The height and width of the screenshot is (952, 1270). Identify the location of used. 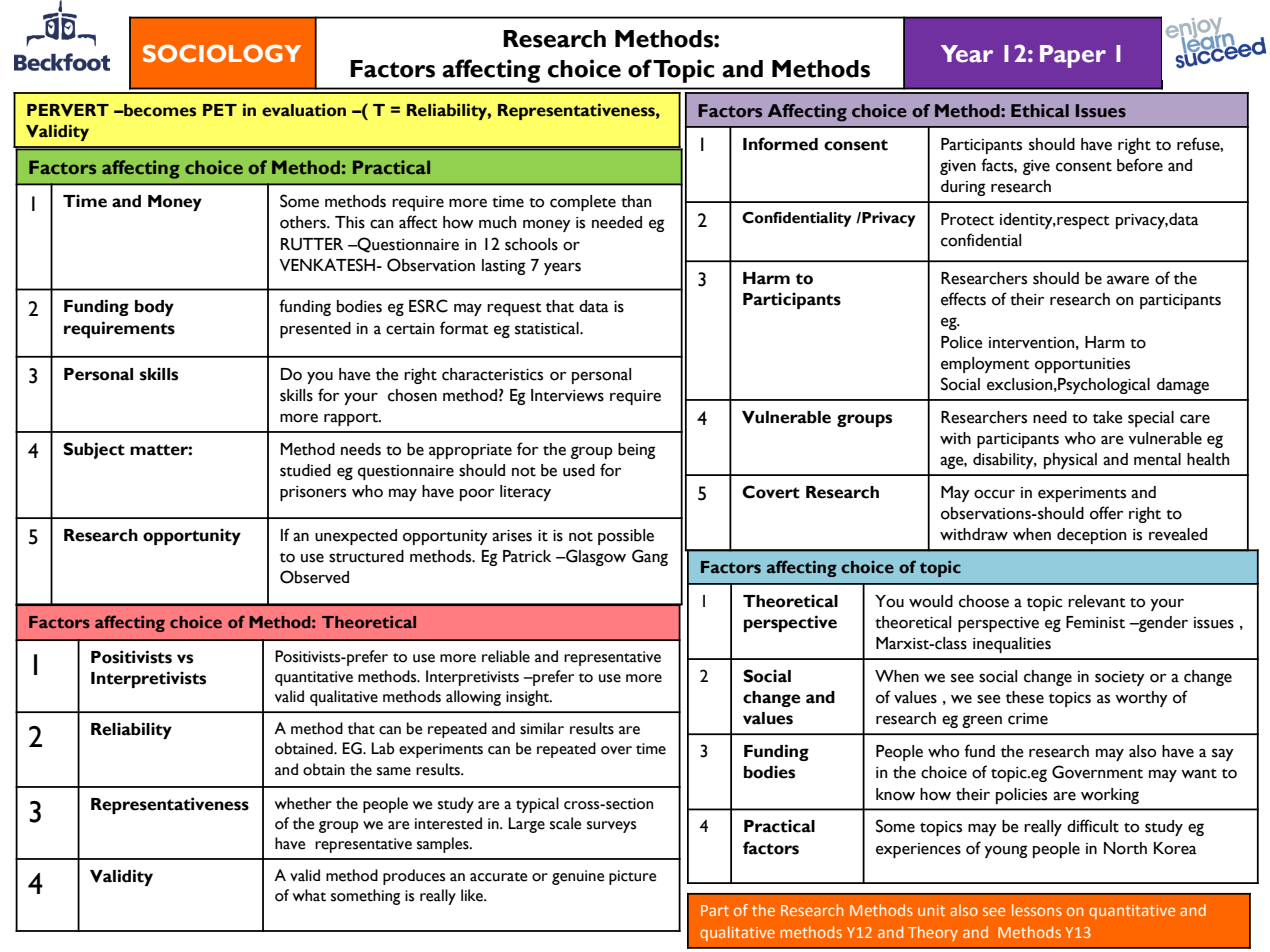
(579, 470).
